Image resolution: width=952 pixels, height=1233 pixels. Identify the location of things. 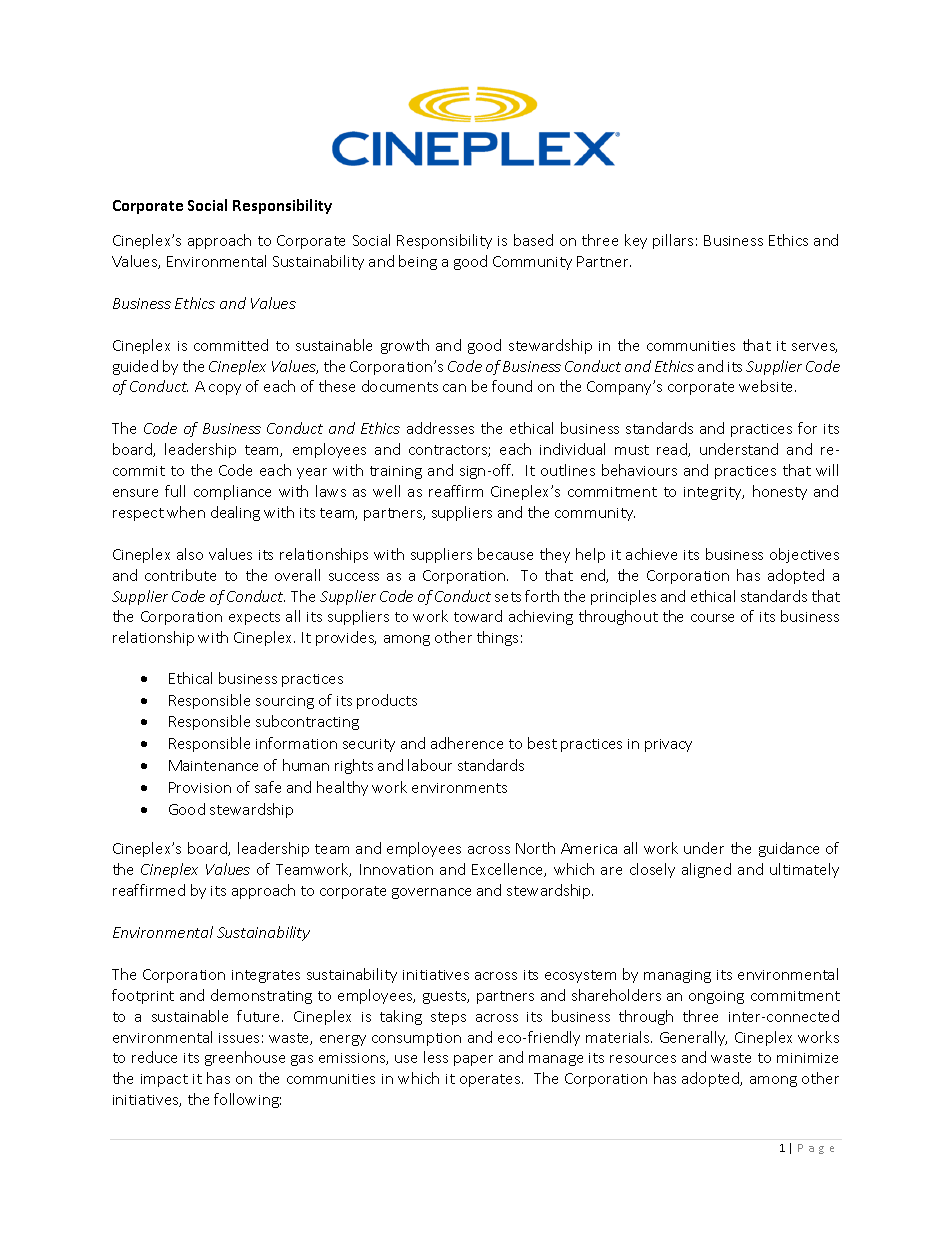
(497, 638).
